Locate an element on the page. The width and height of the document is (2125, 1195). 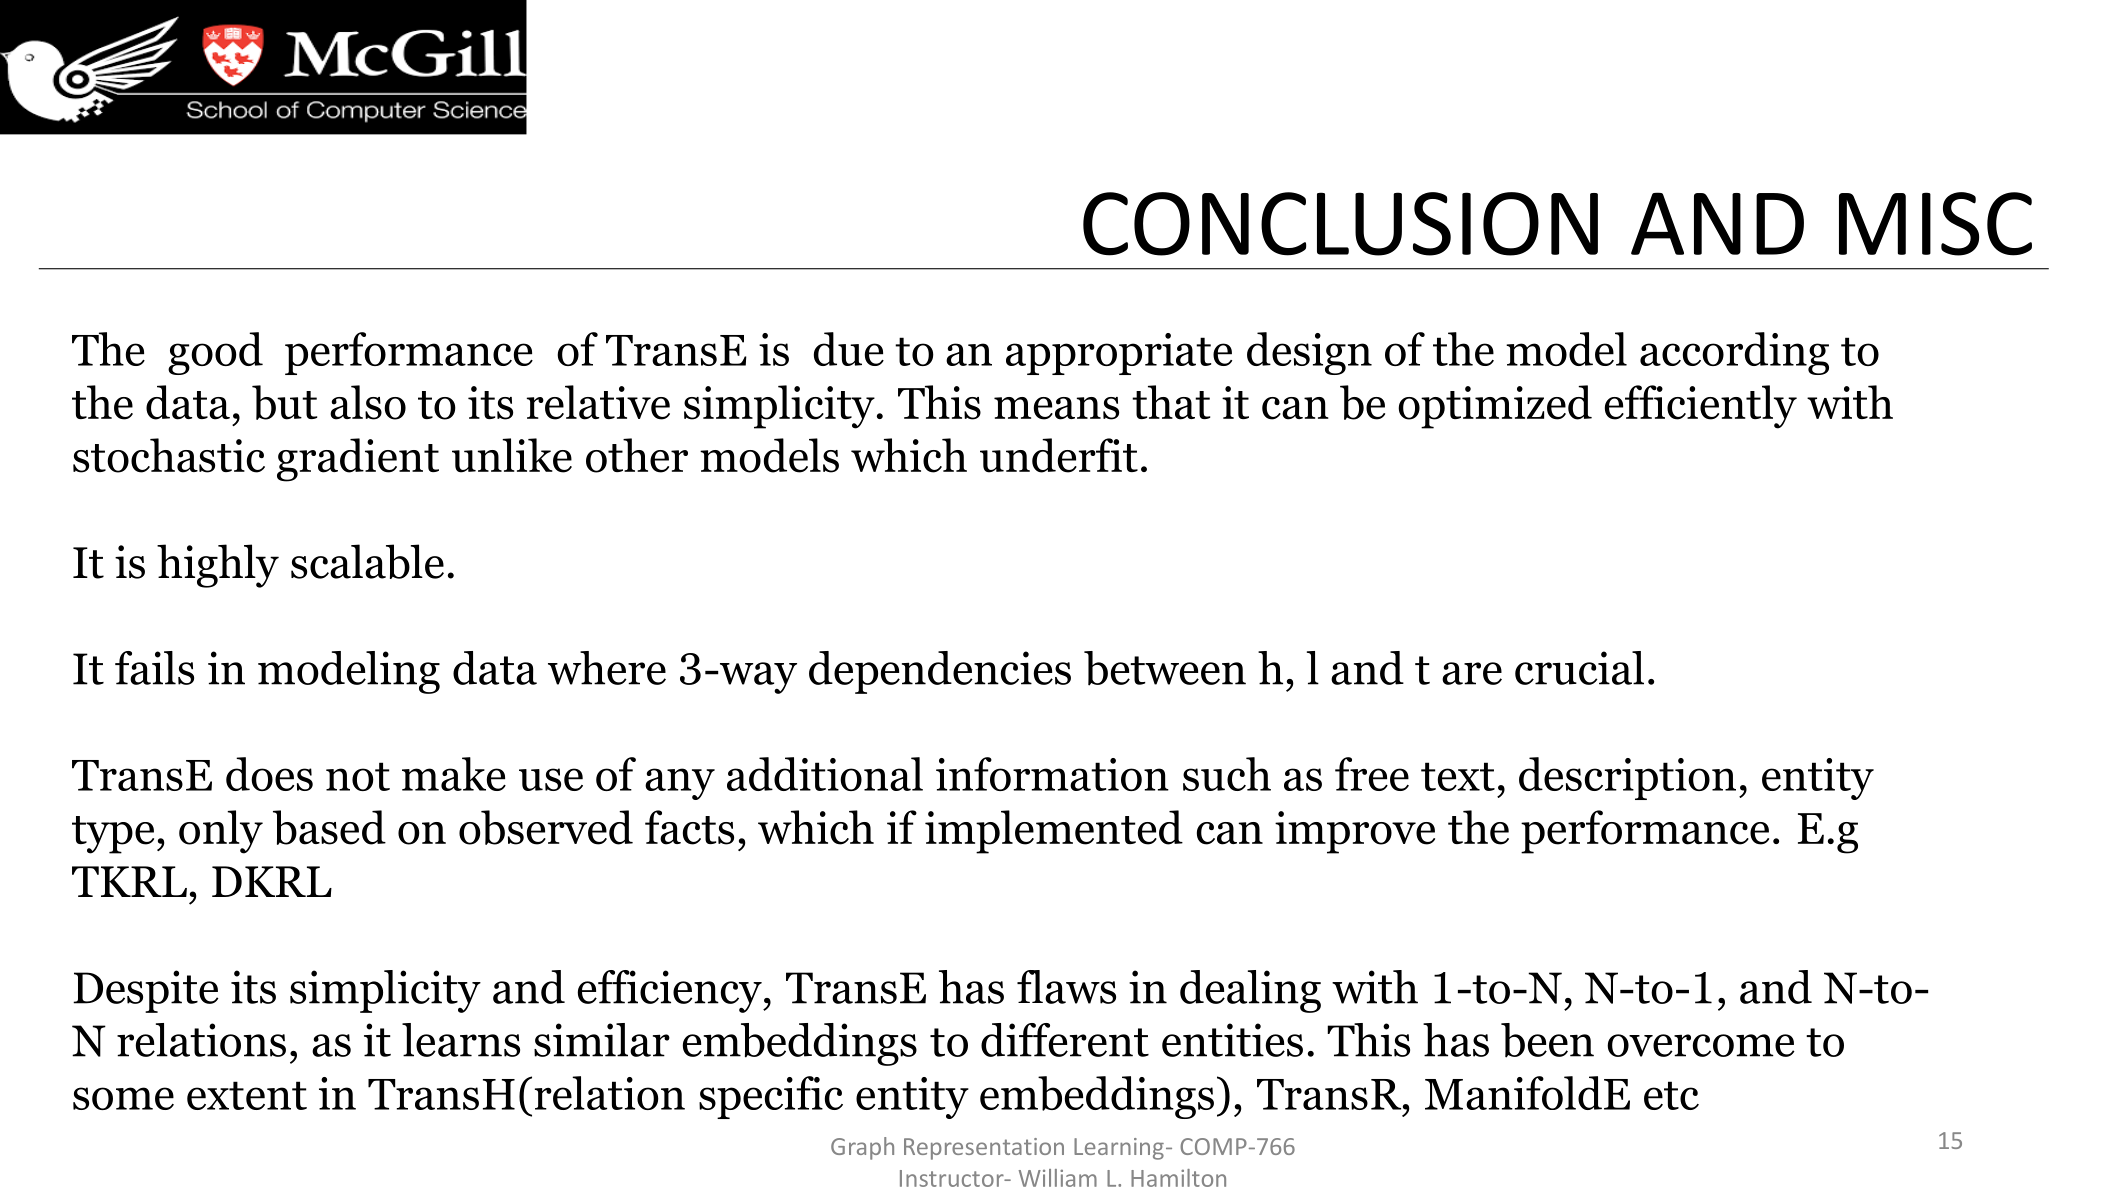
MISC is located at coordinates (1935, 224).
